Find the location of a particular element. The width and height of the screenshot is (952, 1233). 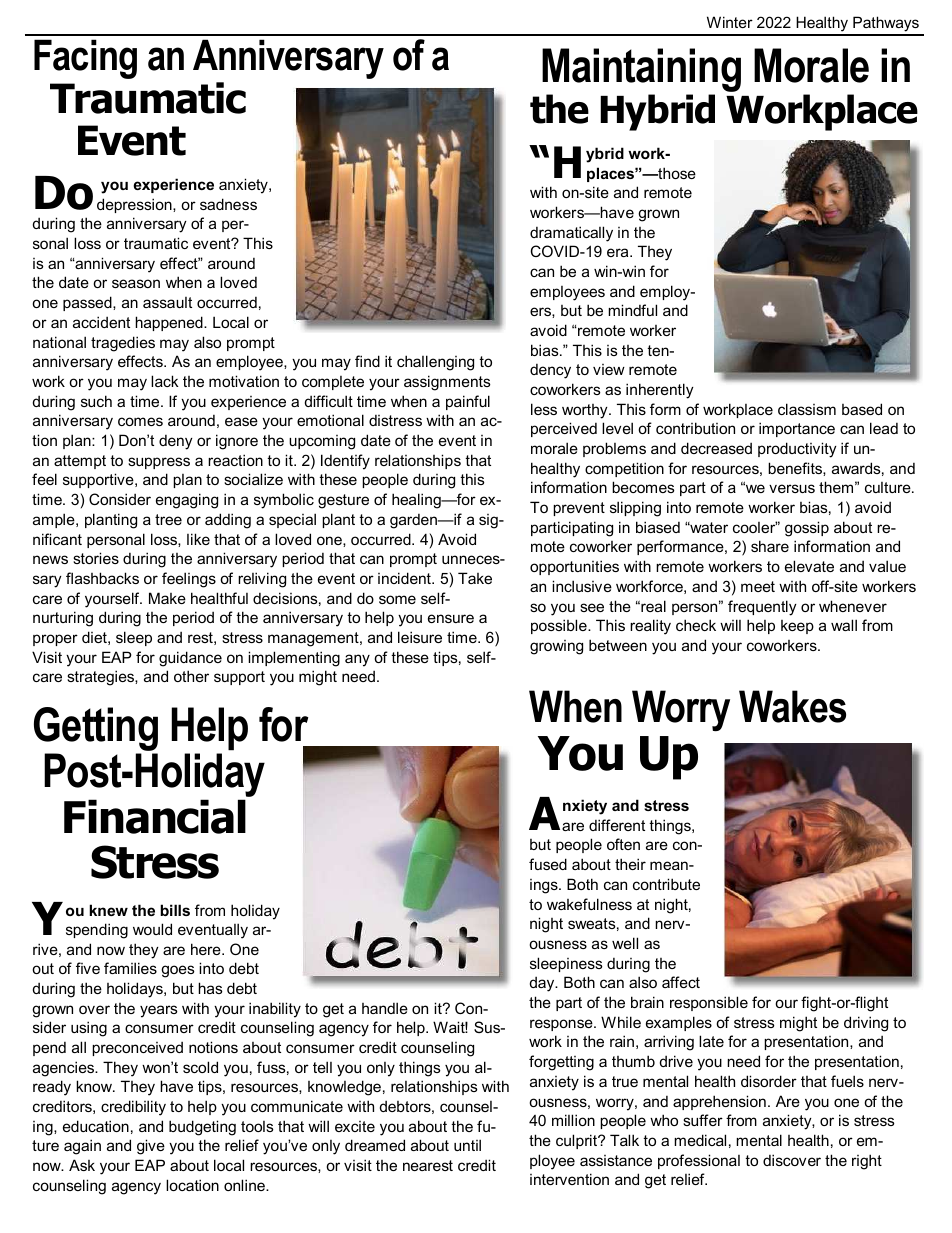

frequently is located at coordinates (762, 608).
